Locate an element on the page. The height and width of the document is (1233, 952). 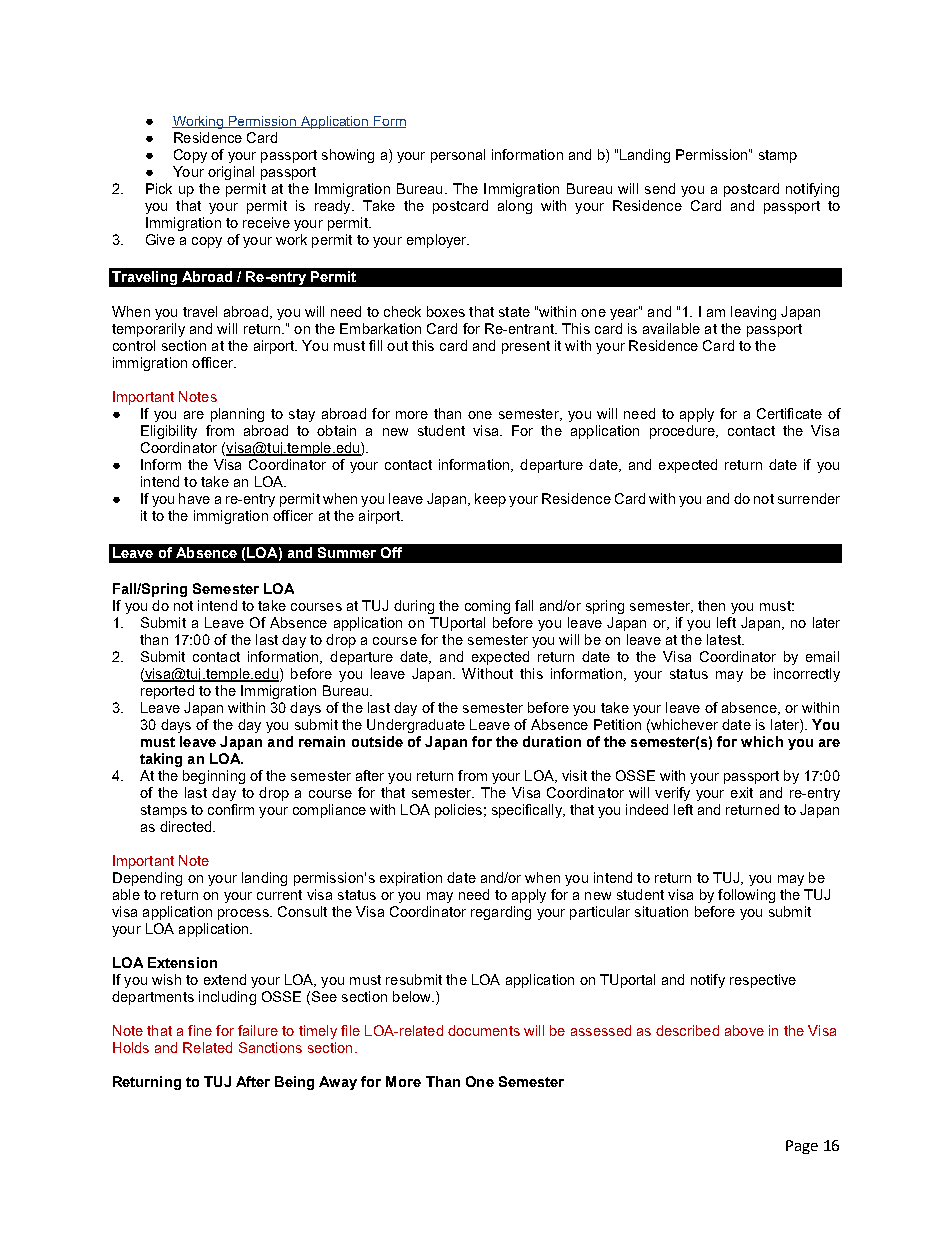
original is located at coordinates (231, 173).
